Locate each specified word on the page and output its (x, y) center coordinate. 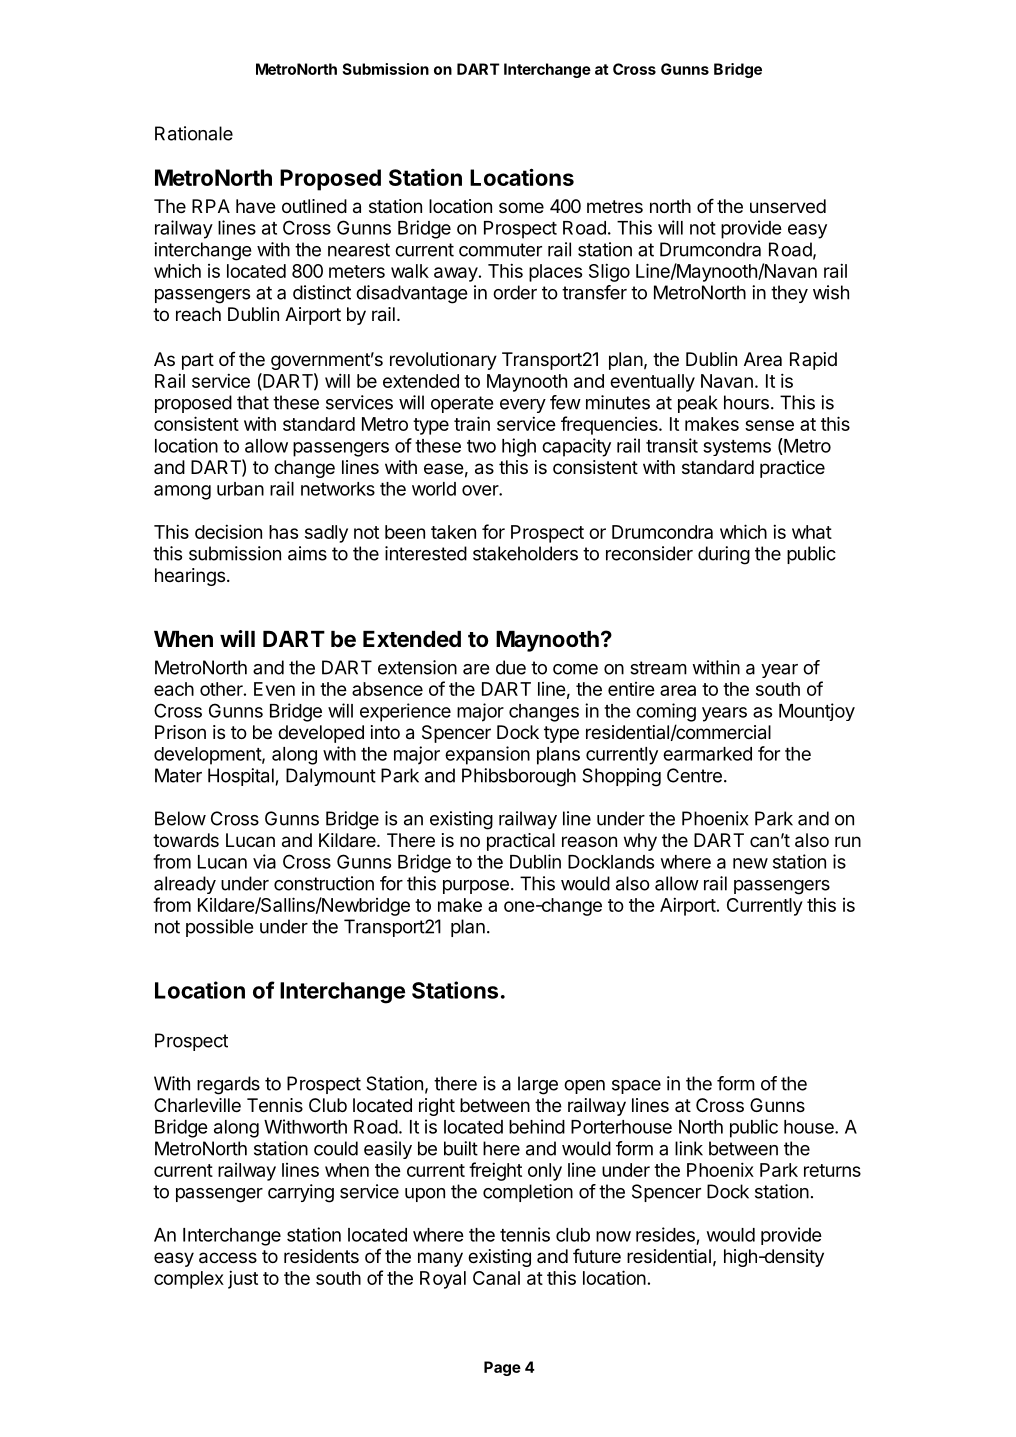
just (243, 1279)
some (521, 207)
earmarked (707, 754)
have (256, 206)
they (789, 294)
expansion (487, 755)
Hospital (241, 777)
